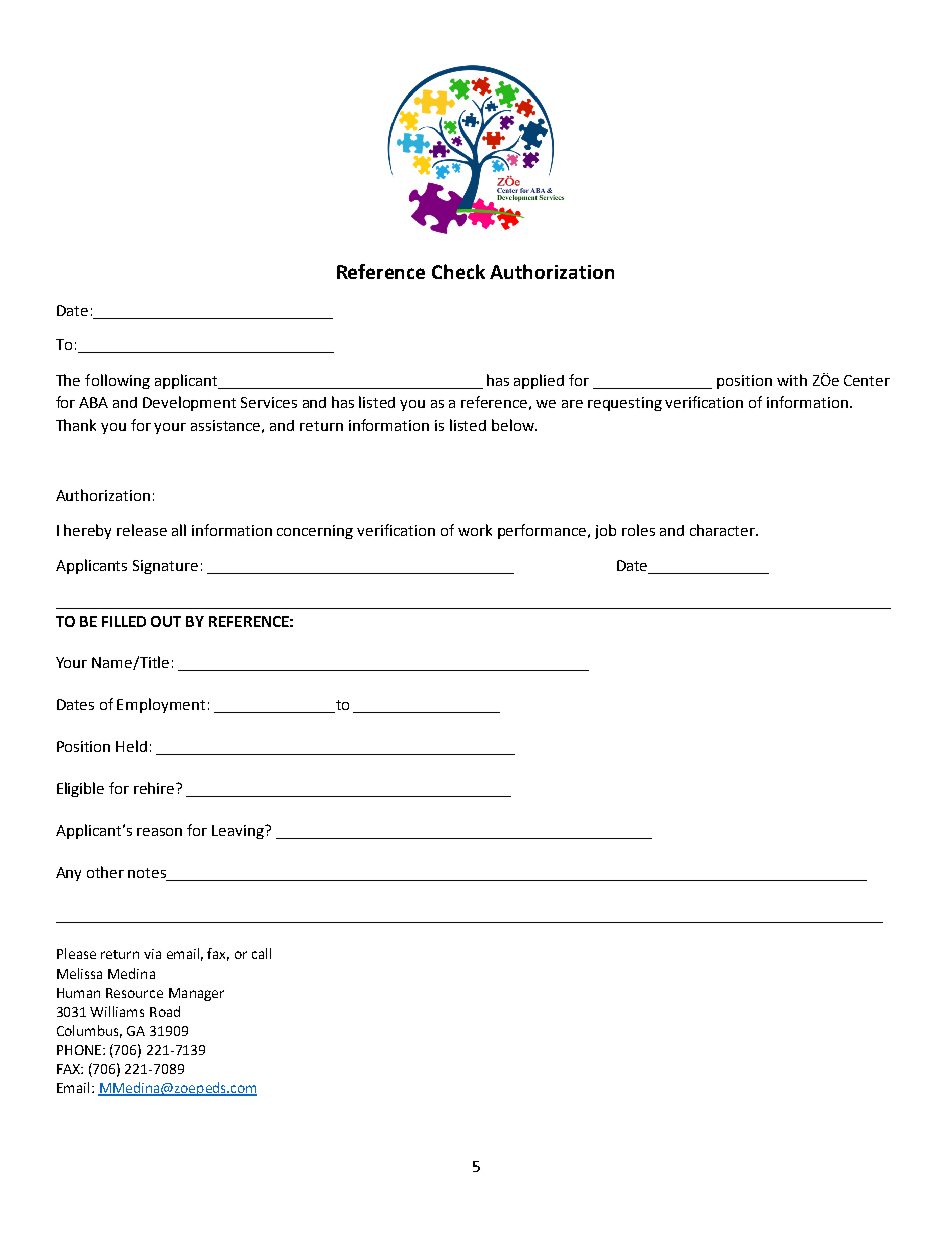 The height and width of the page is (1233, 952). What do you see at coordinates (792, 380) in the page?
I see `with` at bounding box center [792, 380].
